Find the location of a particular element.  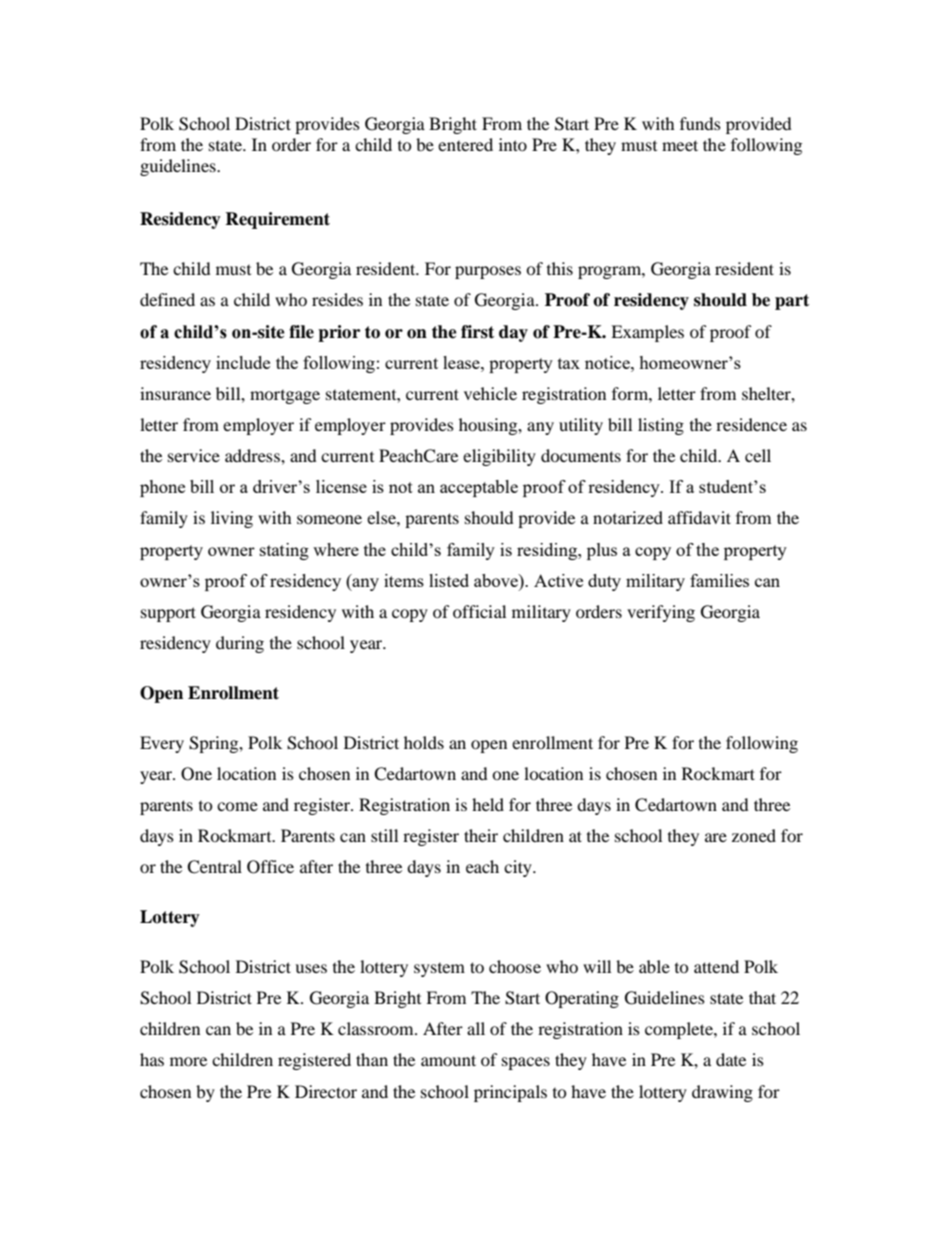

Requirement is located at coordinates (277, 220).
